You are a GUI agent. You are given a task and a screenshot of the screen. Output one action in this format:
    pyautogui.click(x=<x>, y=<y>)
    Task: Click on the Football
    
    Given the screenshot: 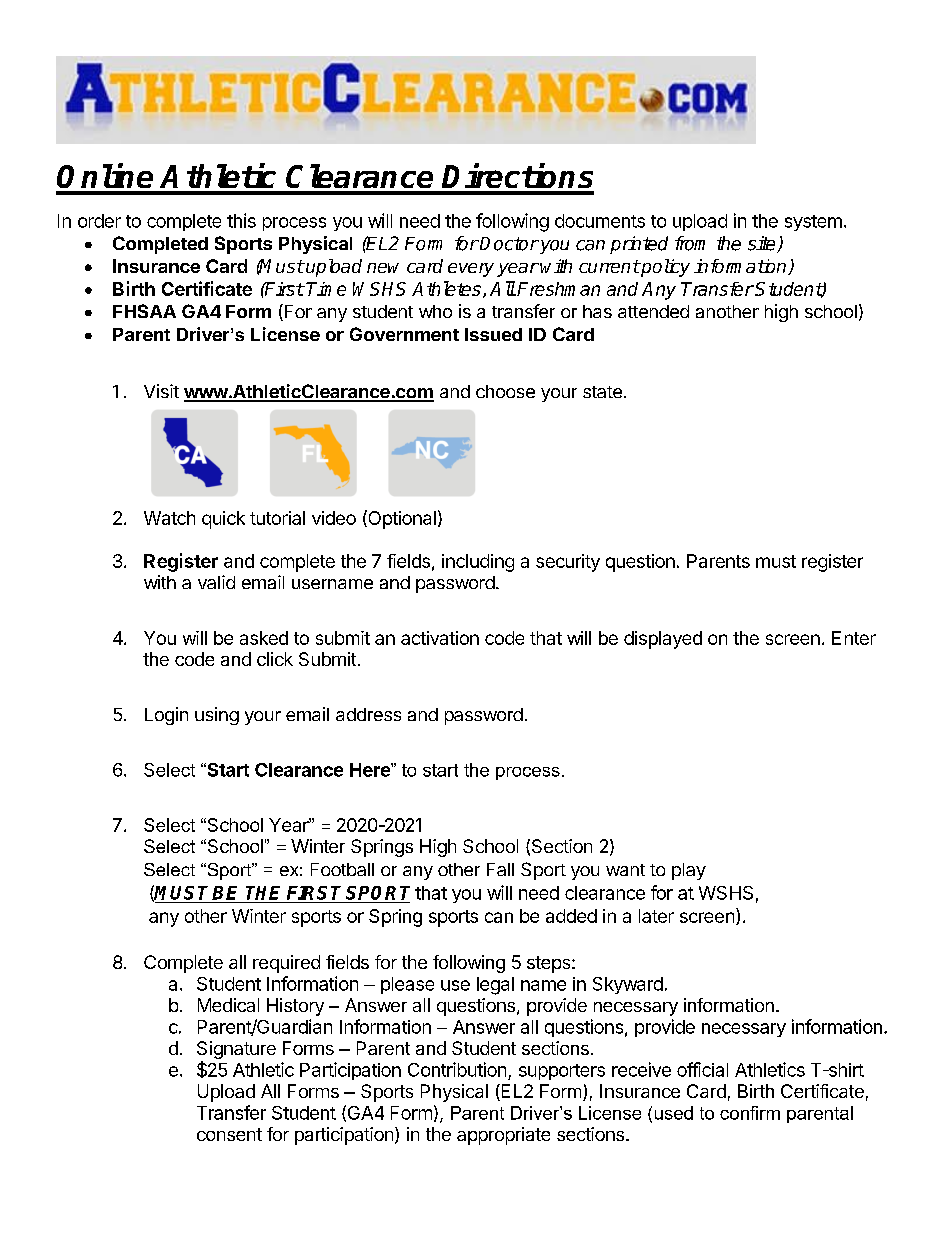 What is the action you would take?
    pyautogui.click(x=342, y=869)
